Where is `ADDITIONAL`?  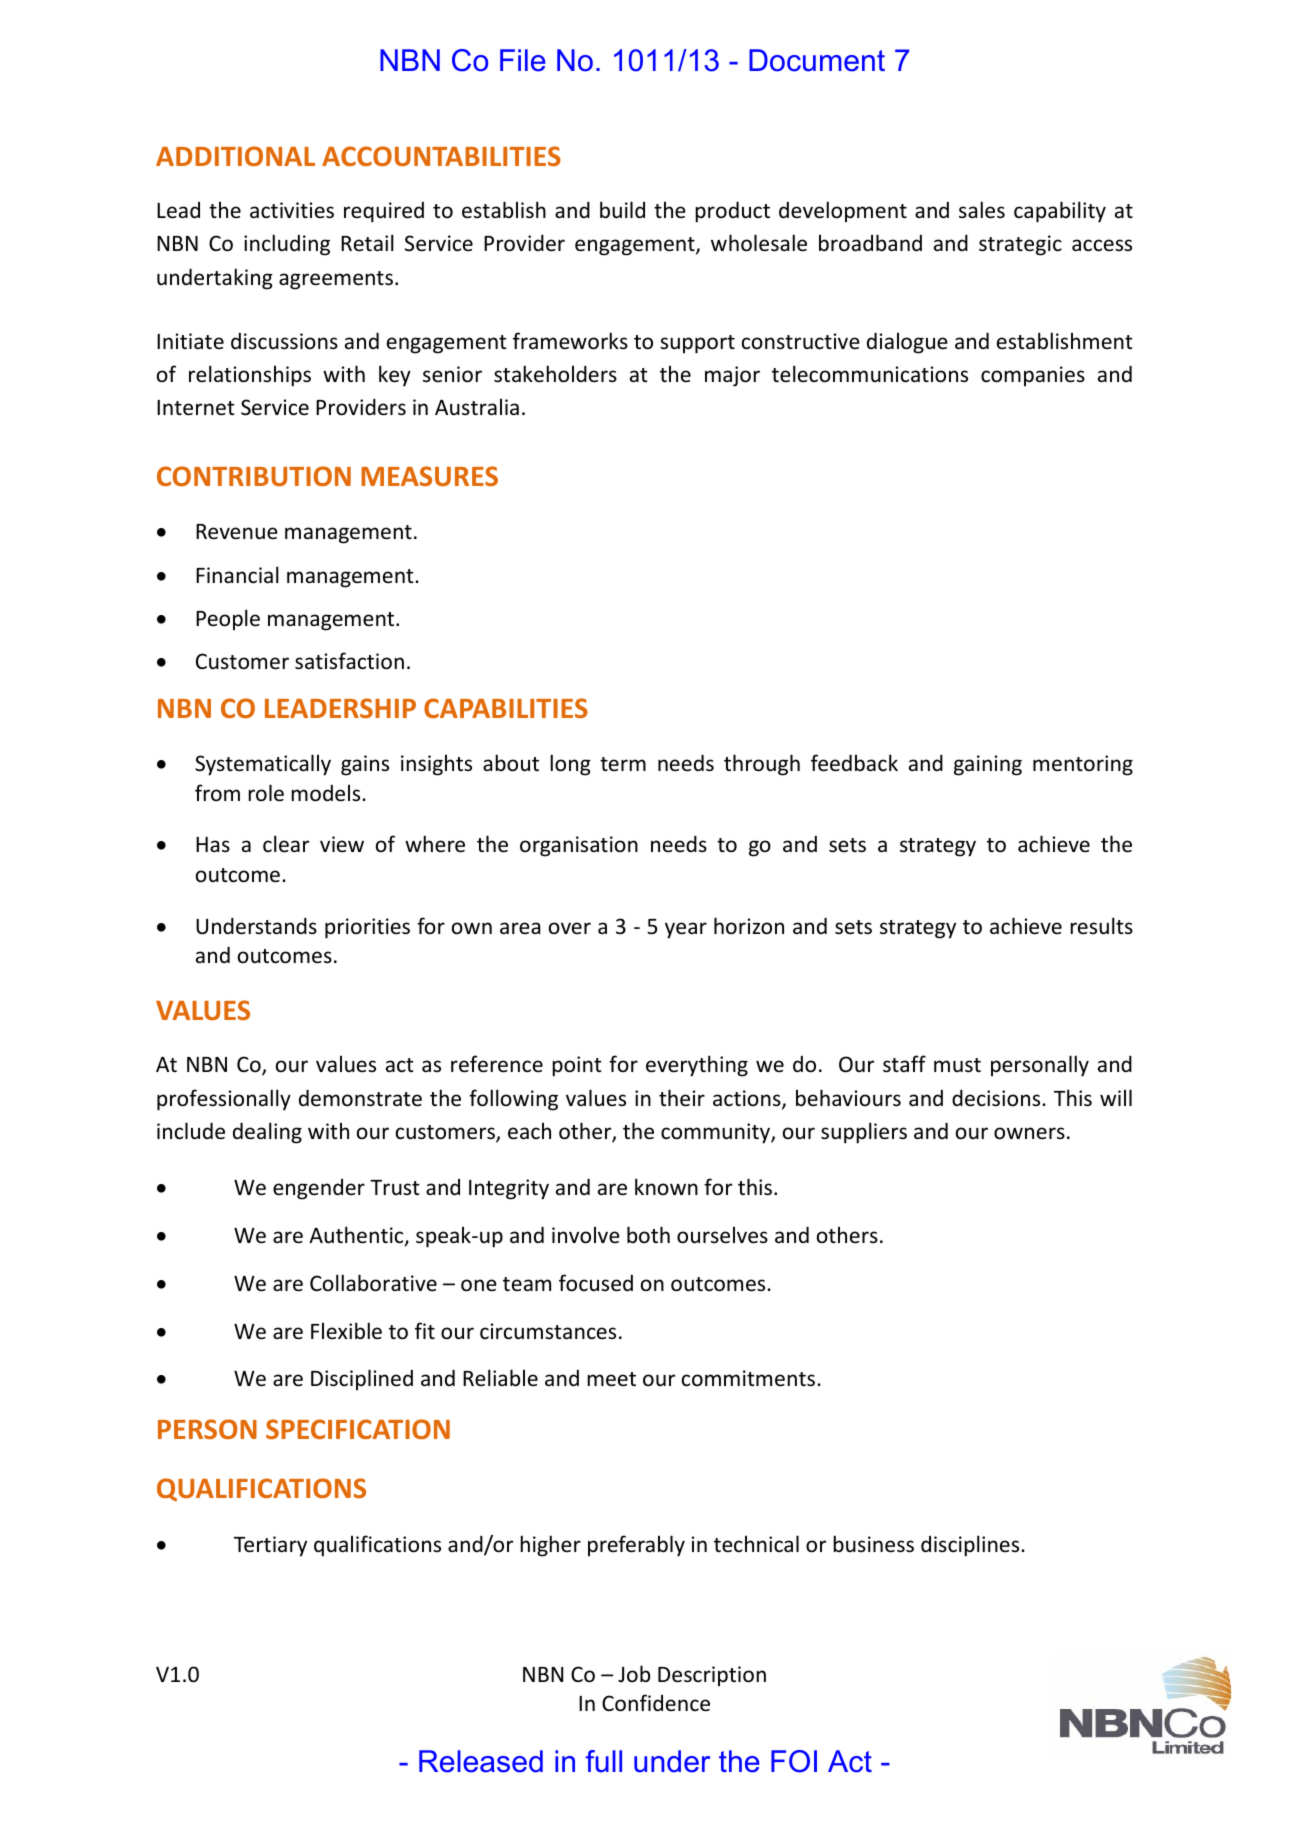 ADDITIONAL is located at coordinates (235, 156).
